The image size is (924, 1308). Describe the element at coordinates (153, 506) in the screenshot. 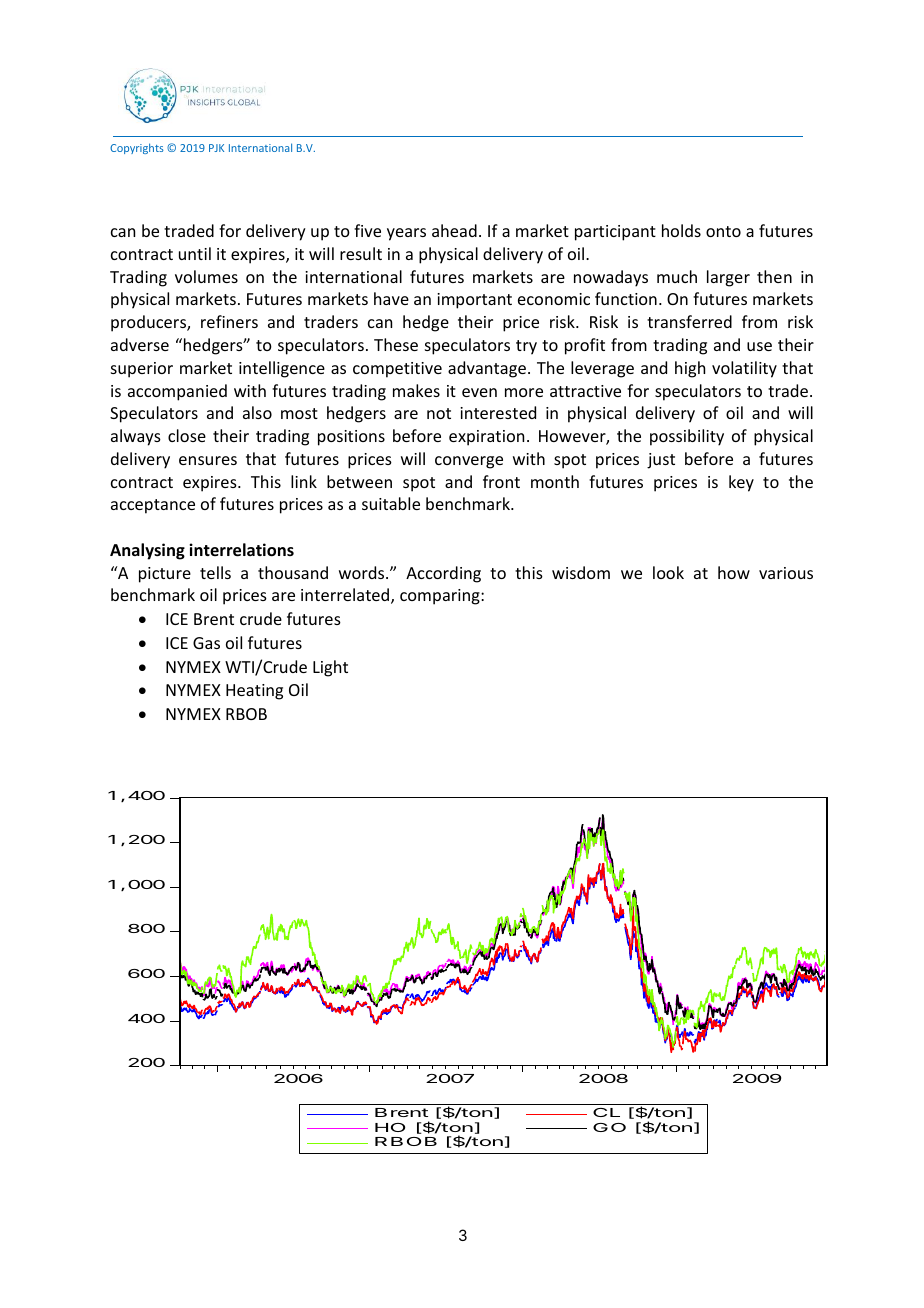

I see `acceptance` at that location.
